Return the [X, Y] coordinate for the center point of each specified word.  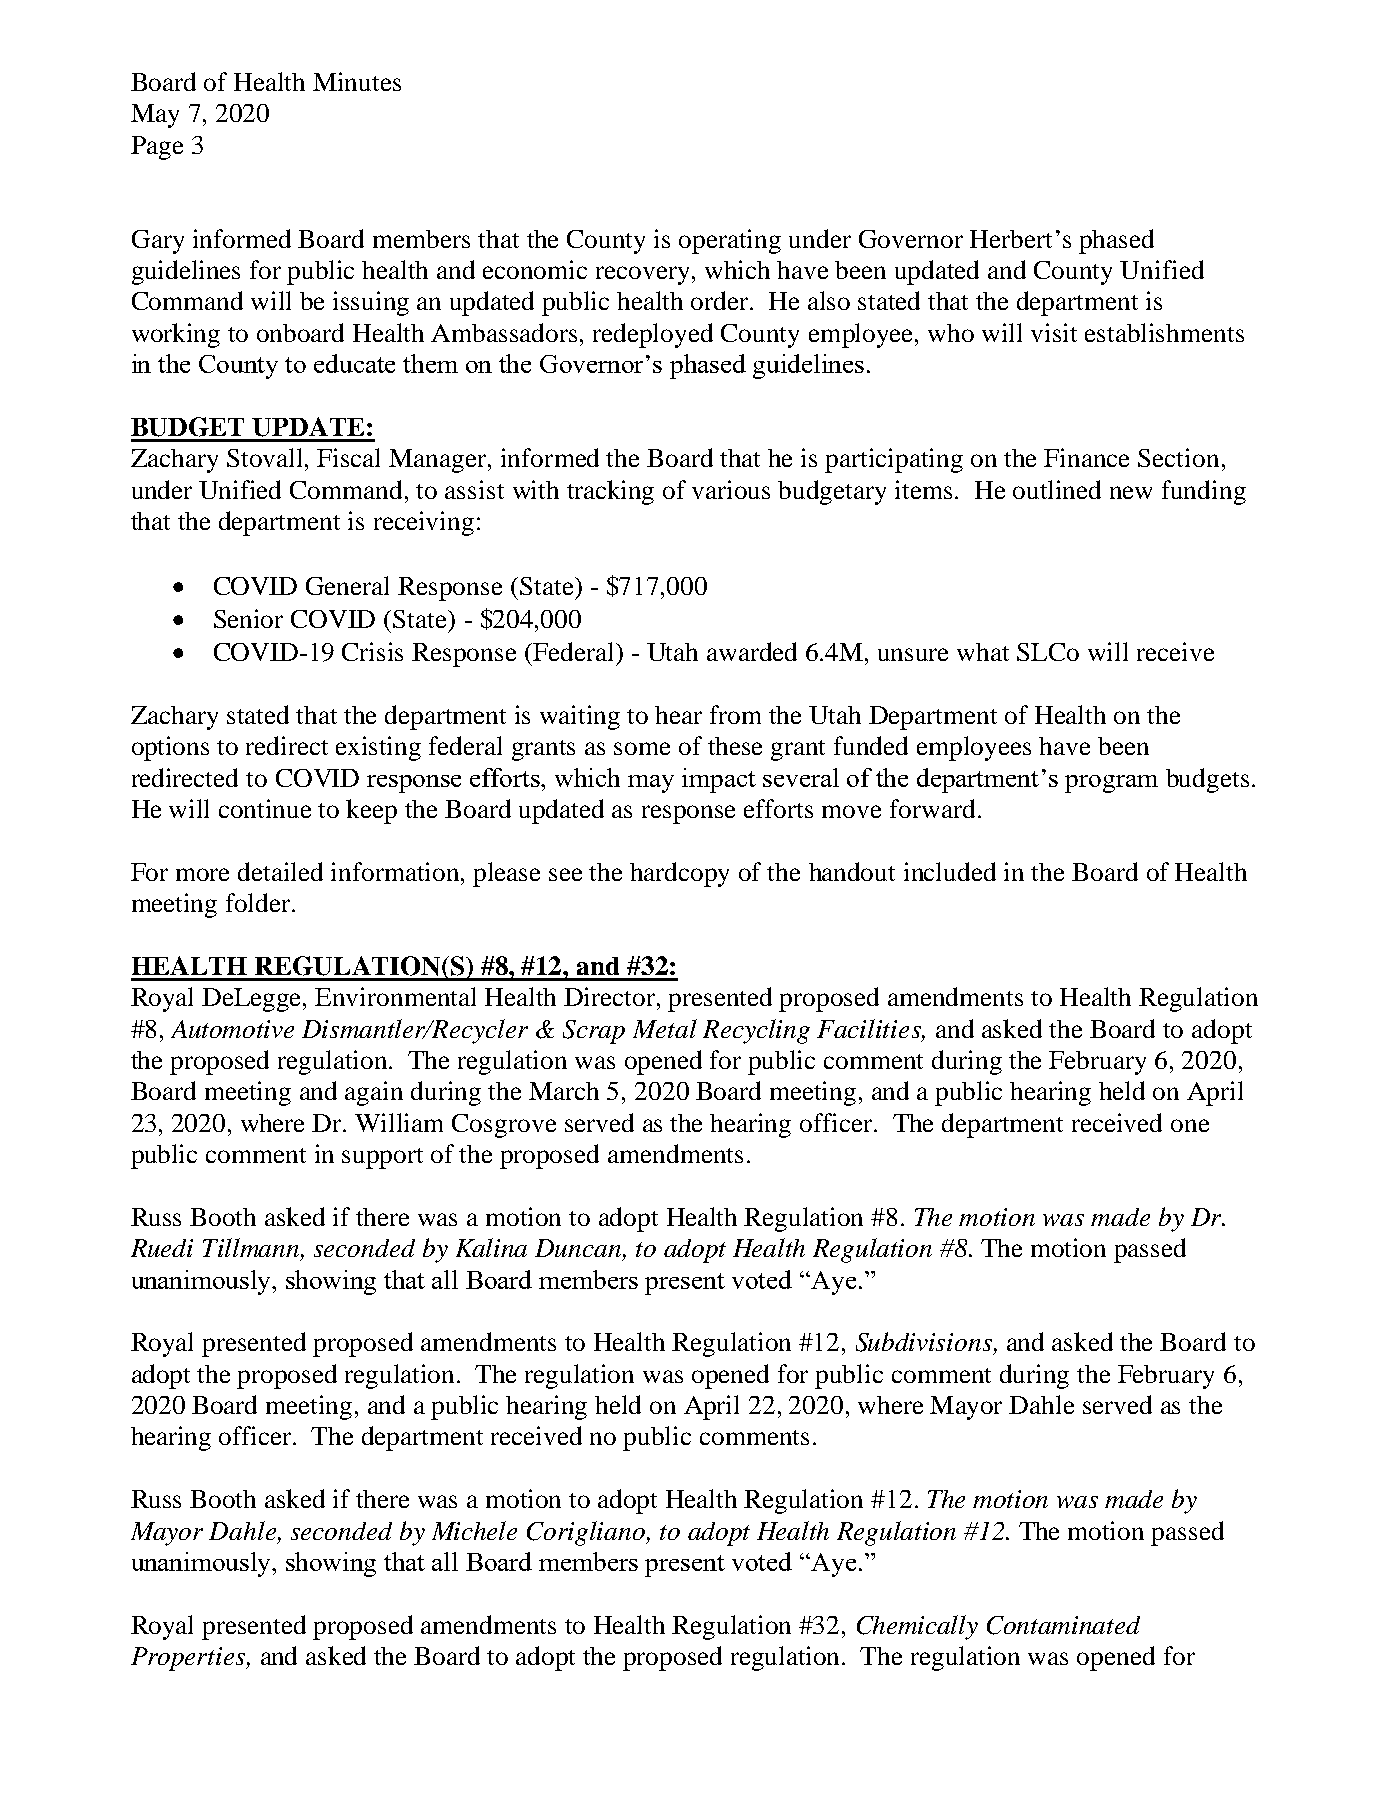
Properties [189, 1659]
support [382, 1158]
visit [1054, 332]
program [1111, 784]
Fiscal [348, 457]
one [1190, 1125]
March [564, 1091]
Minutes [357, 81]
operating [730, 241]
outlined [1057, 489]
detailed [280, 871]
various [731, 489]
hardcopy [679, 874]
